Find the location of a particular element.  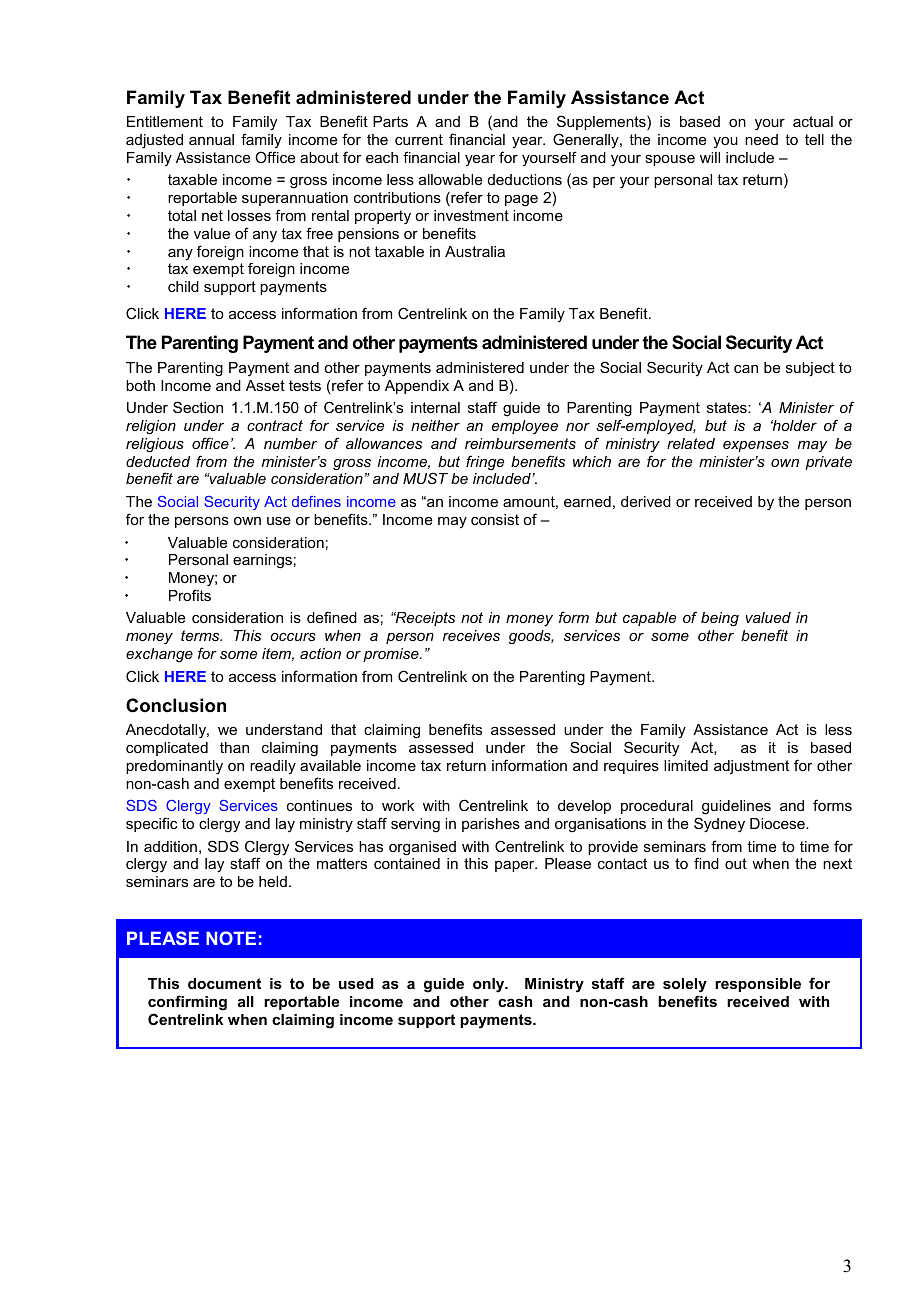

only is located at coordinates (490, 985).
